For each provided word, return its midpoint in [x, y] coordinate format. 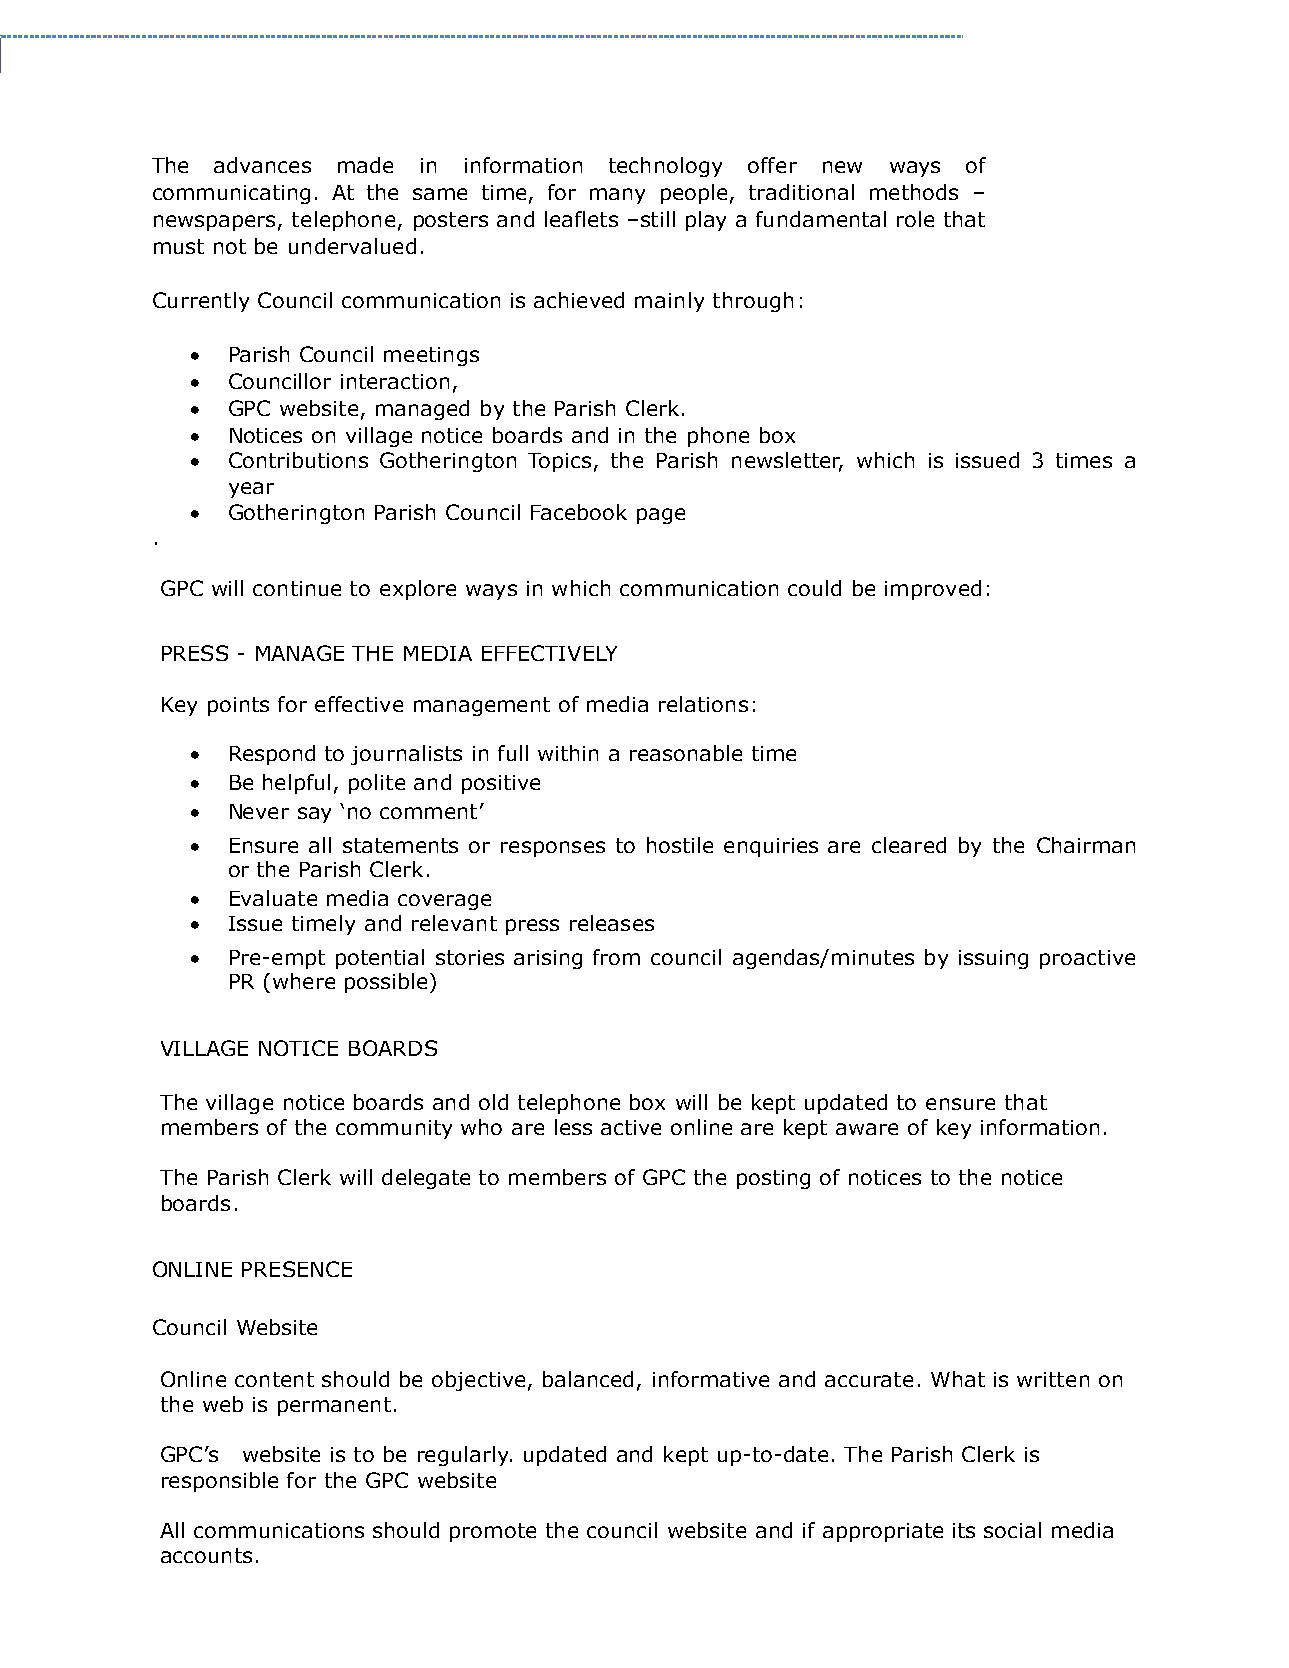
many [617, 196]
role [915, 219]
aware [867, 1129]
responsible [220, 1482]
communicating [231, 194]
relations [703, 704]
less [573, 1127]
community [394, 1129]
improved [933, 590]
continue [297, 588]
